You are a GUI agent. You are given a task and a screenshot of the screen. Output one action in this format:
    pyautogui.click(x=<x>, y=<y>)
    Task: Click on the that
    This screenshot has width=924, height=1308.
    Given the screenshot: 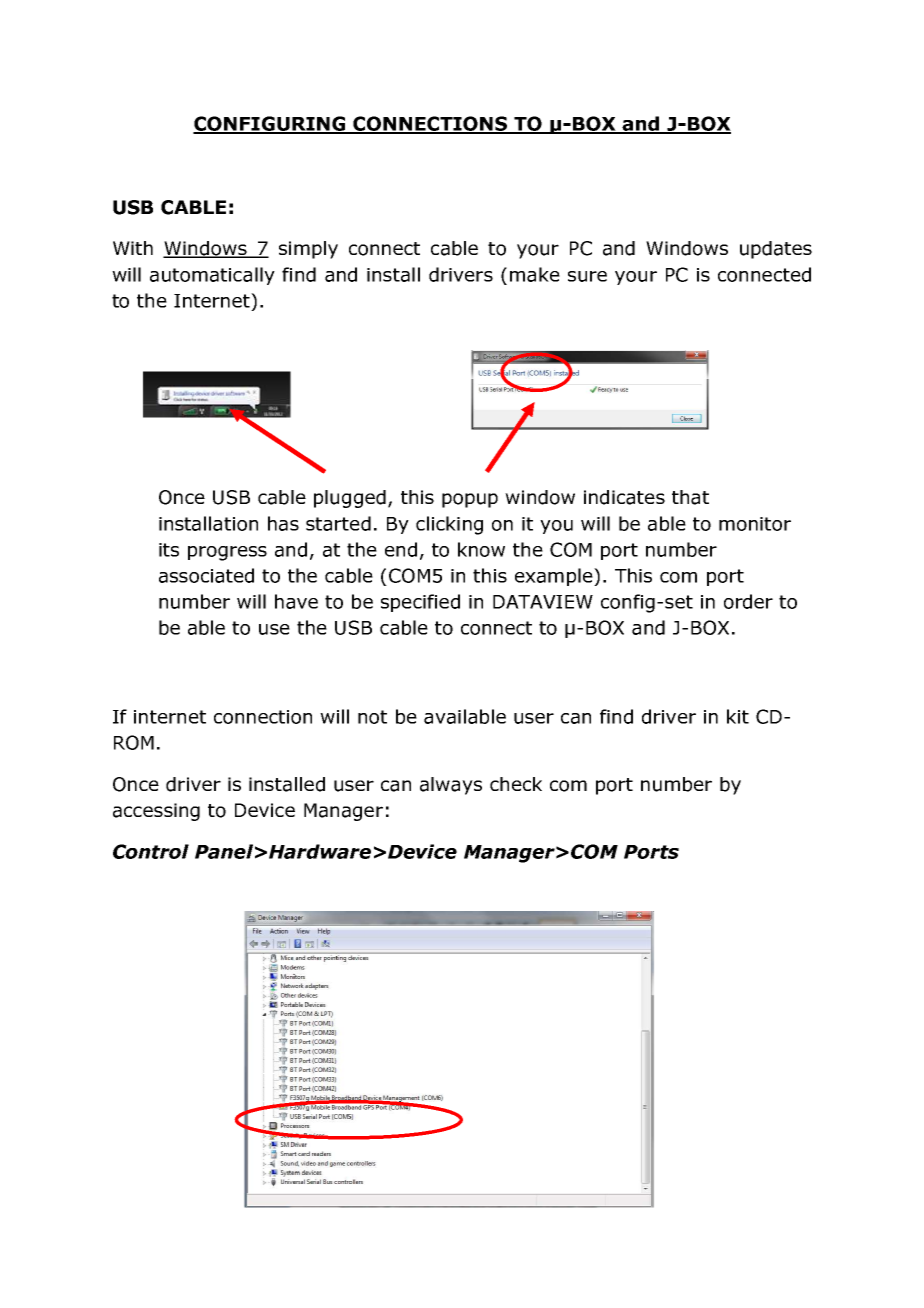 What is the action you would take?
    pyautogui.click(x=690, y=497)
